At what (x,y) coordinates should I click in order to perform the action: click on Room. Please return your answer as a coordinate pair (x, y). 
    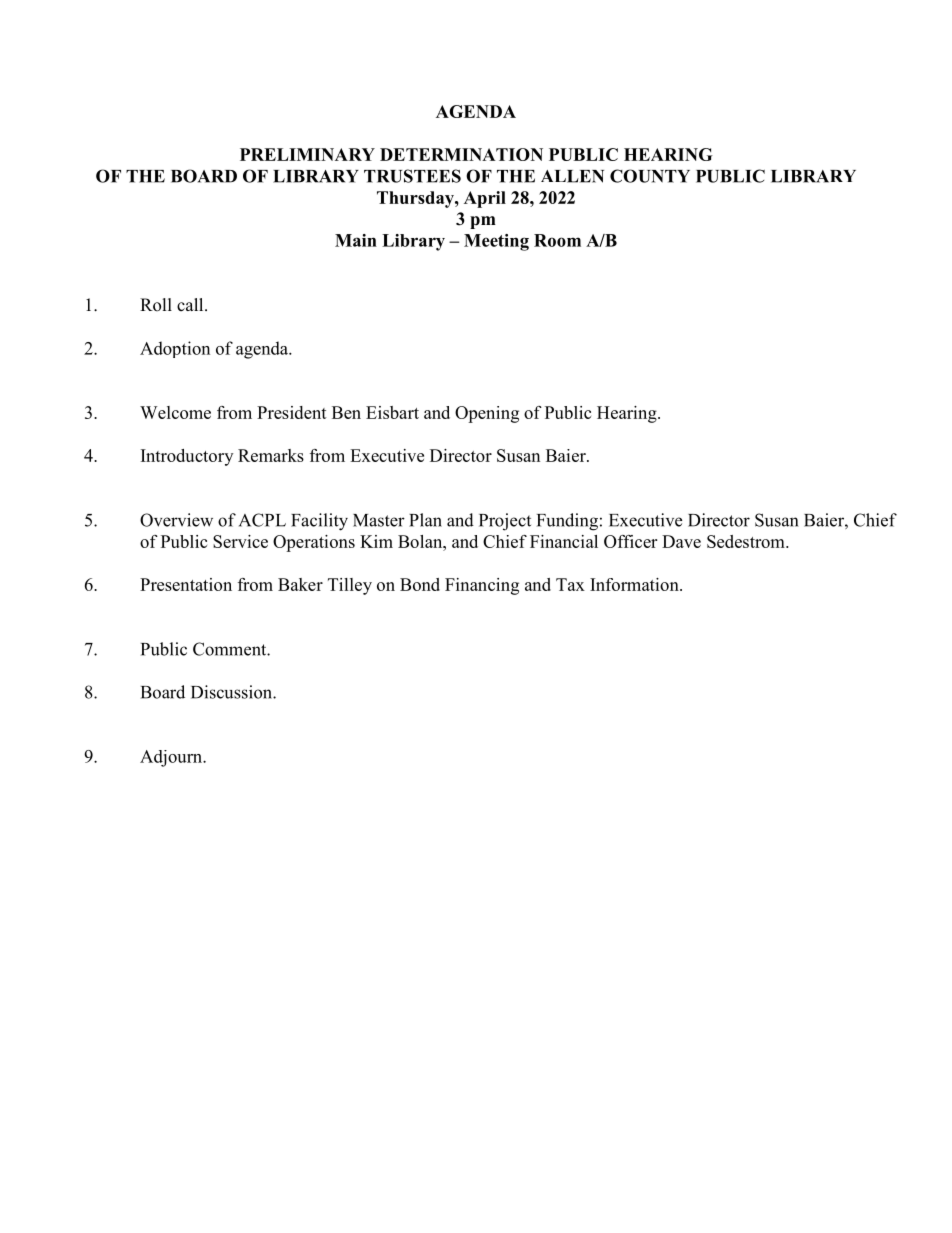
    Looking at the image, I should click on (557, 240).
